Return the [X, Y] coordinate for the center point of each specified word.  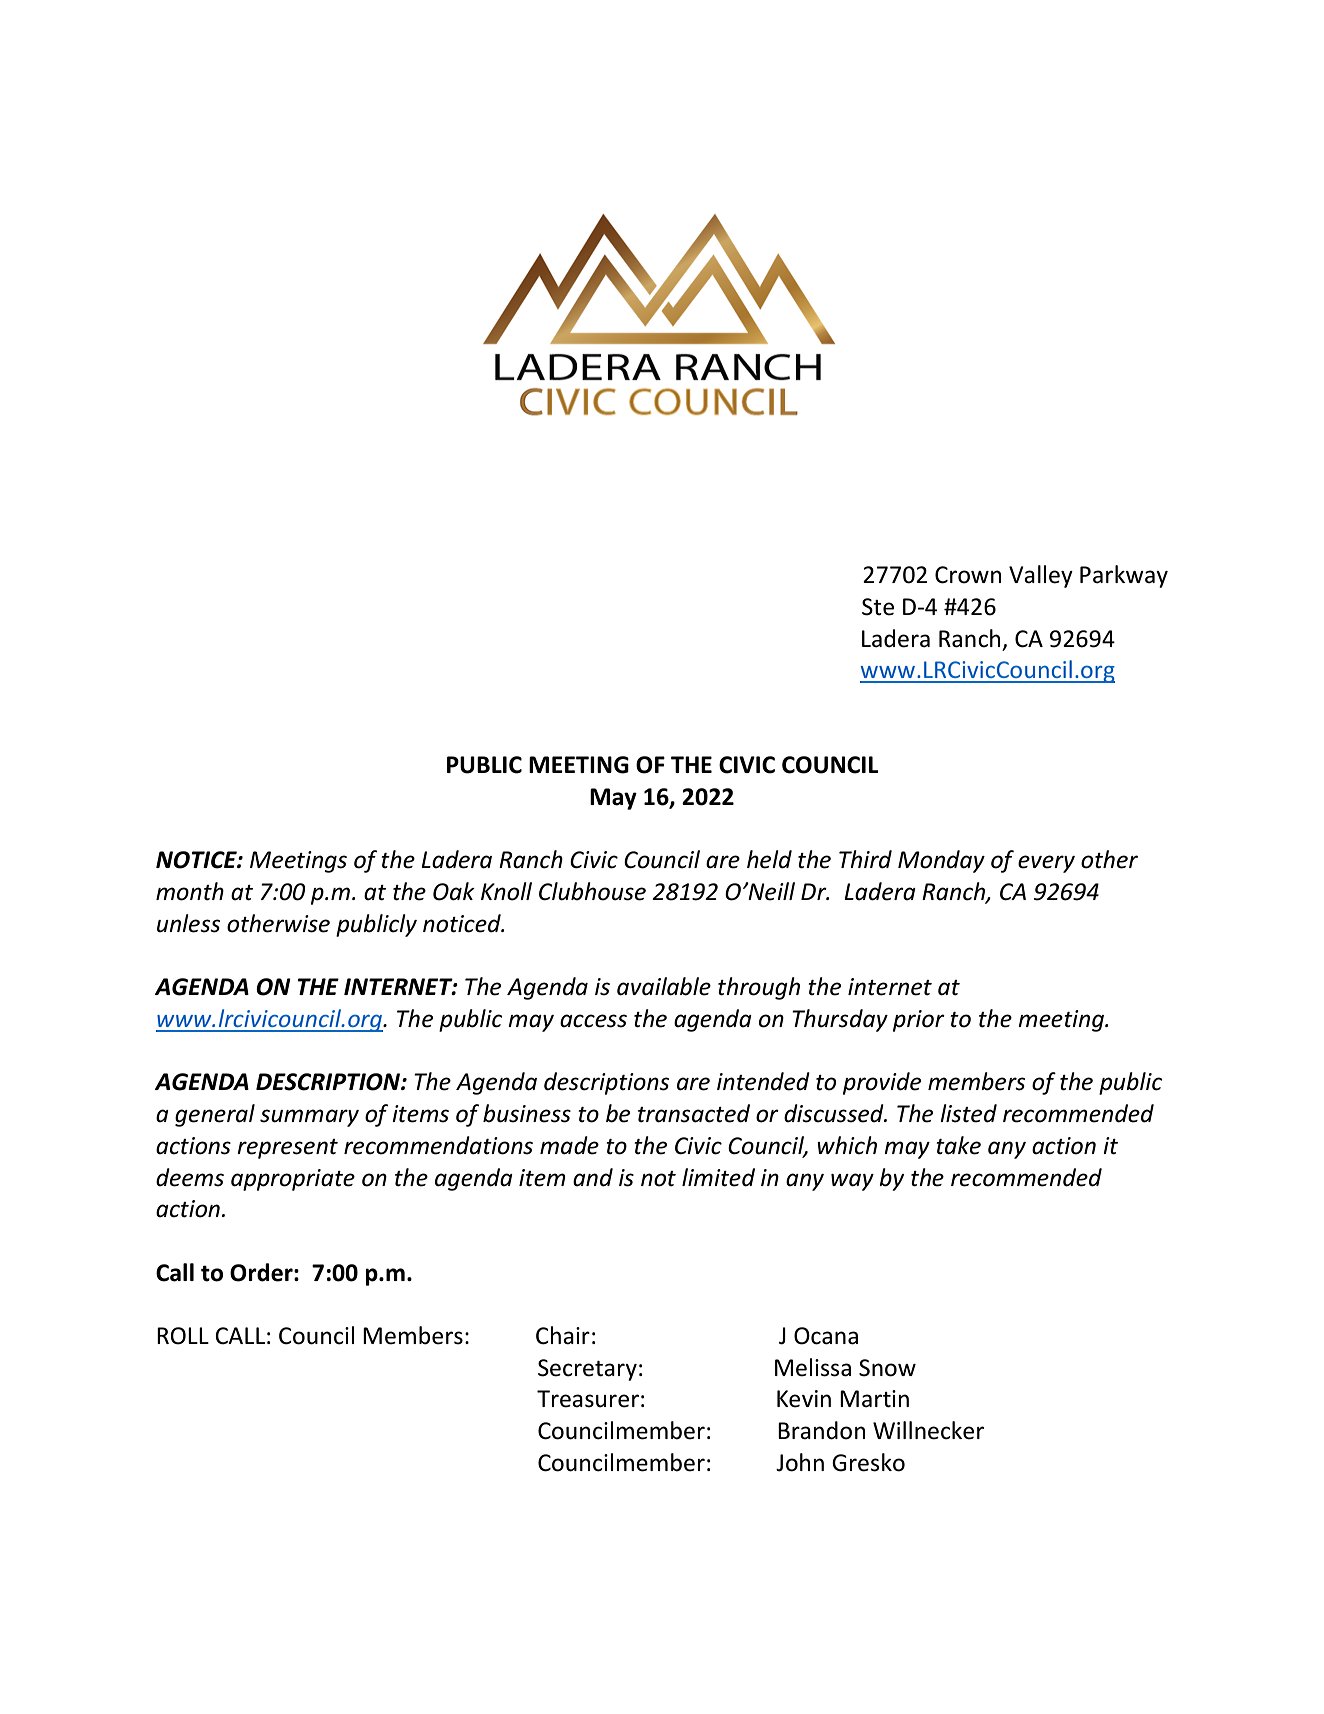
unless [188, 923]
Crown [968, 575]
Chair [563, 1335]
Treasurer [588, 1399]
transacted [694, 1113]
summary [309, 1118]
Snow [887, 1368]
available [664, 986]
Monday [941, 861]
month [190, 891]
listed [968, 1113]
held [769, 859]
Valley [1041, 576]
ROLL [183, 1336]
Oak [454, 891]
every [1046, 864]
